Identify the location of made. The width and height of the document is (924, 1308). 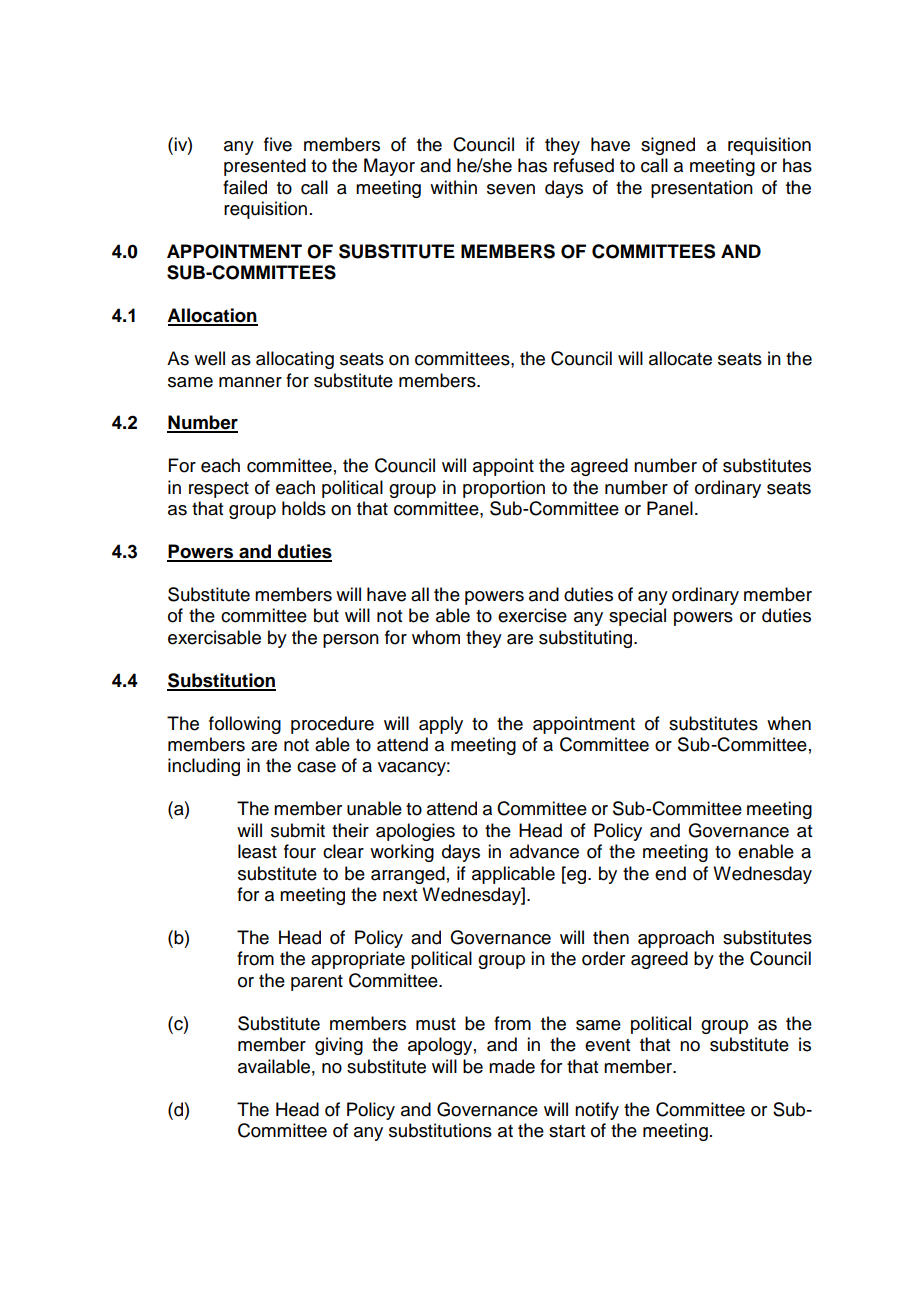
(512, 1066).
